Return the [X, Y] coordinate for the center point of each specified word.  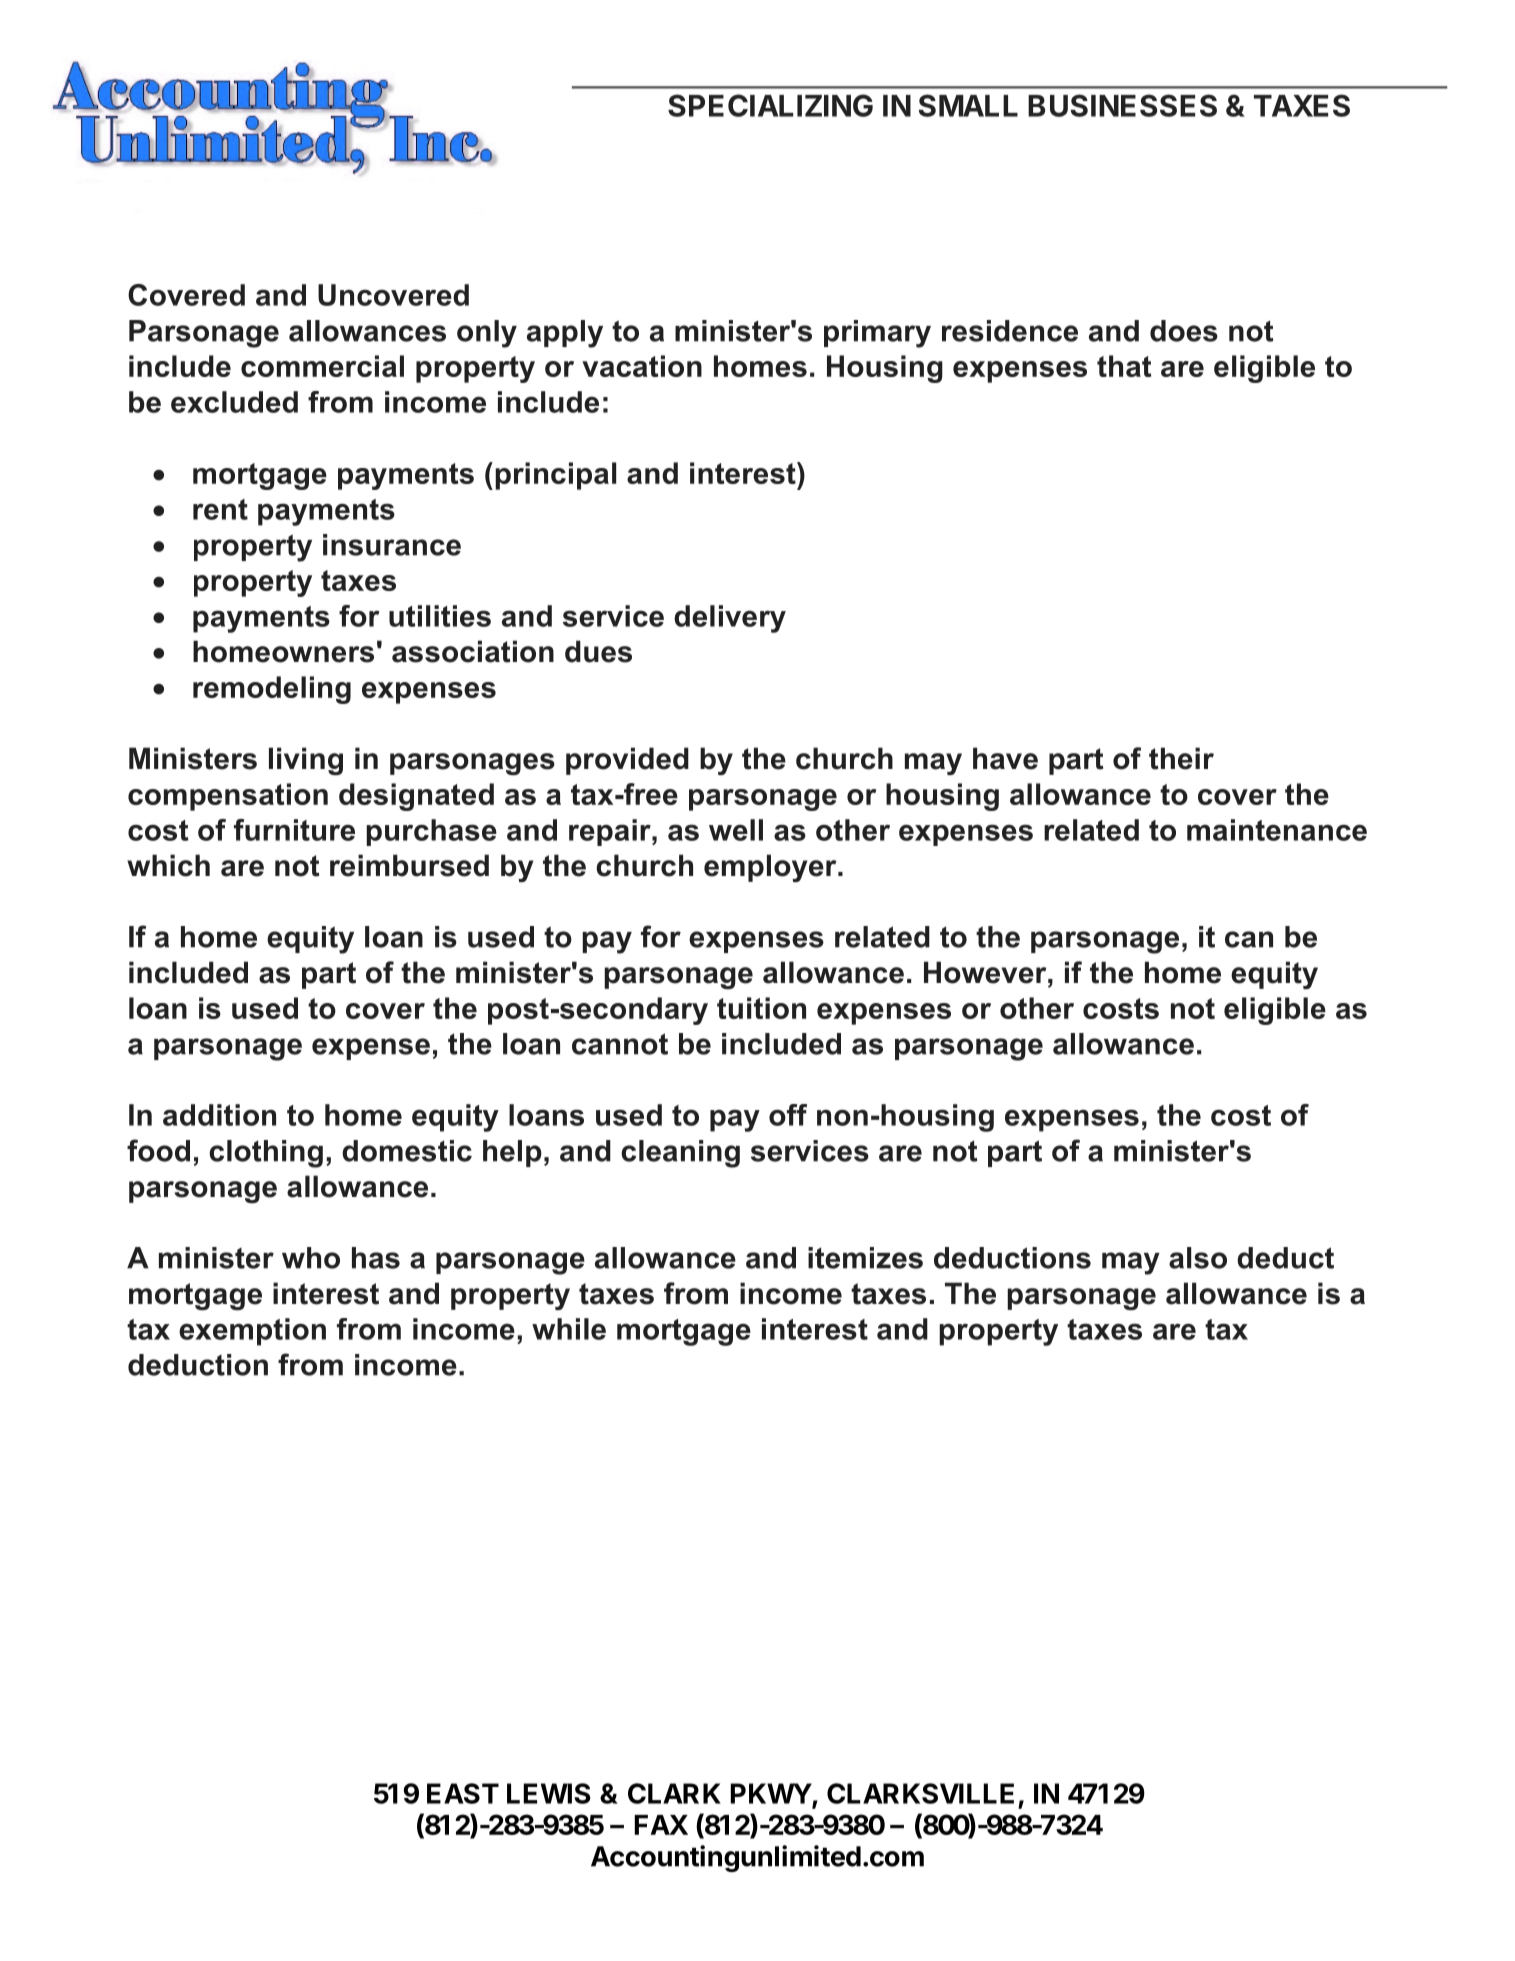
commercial [322, 366]
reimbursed [409, 865]
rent [220, 509]
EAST [463, 1793]
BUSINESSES [1122, 105]
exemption [252, 1332]
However [986, 972]
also [1198, 1258]
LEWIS [549, 1793]
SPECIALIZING [770, 105]
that [1124, 366]
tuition [761, 1008]
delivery [730, 619]
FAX [661, 1825]
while [569, 1329]
